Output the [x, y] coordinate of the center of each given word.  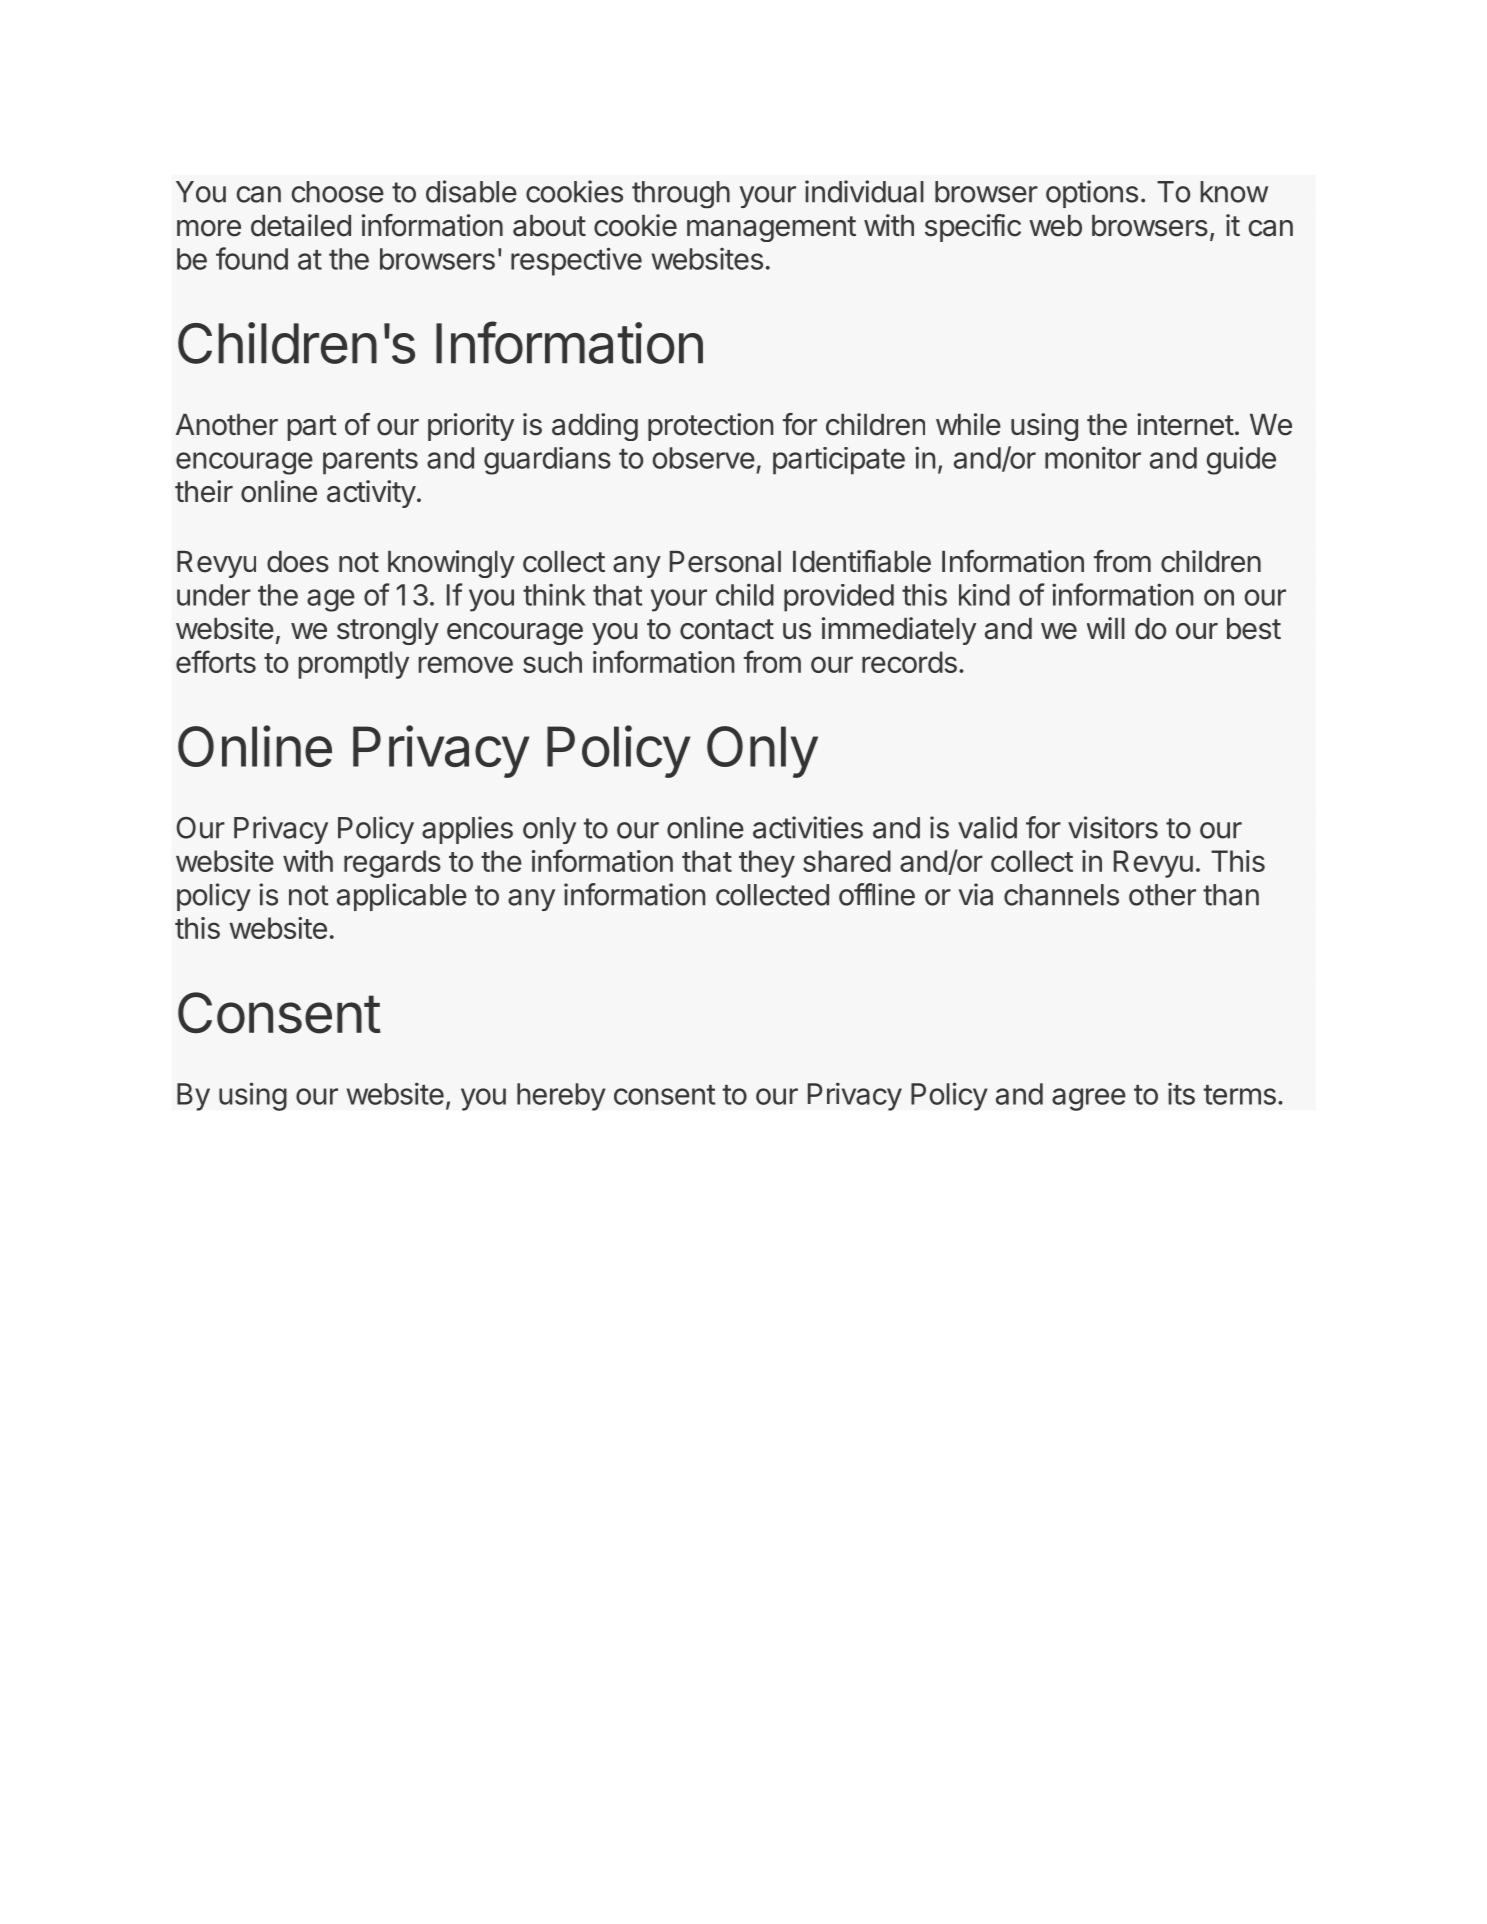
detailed [301, 225]
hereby [561, 1097]
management [771, 229]
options [1092, 194]
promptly [354, 665]
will [1106, 628]
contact [727, 629]
